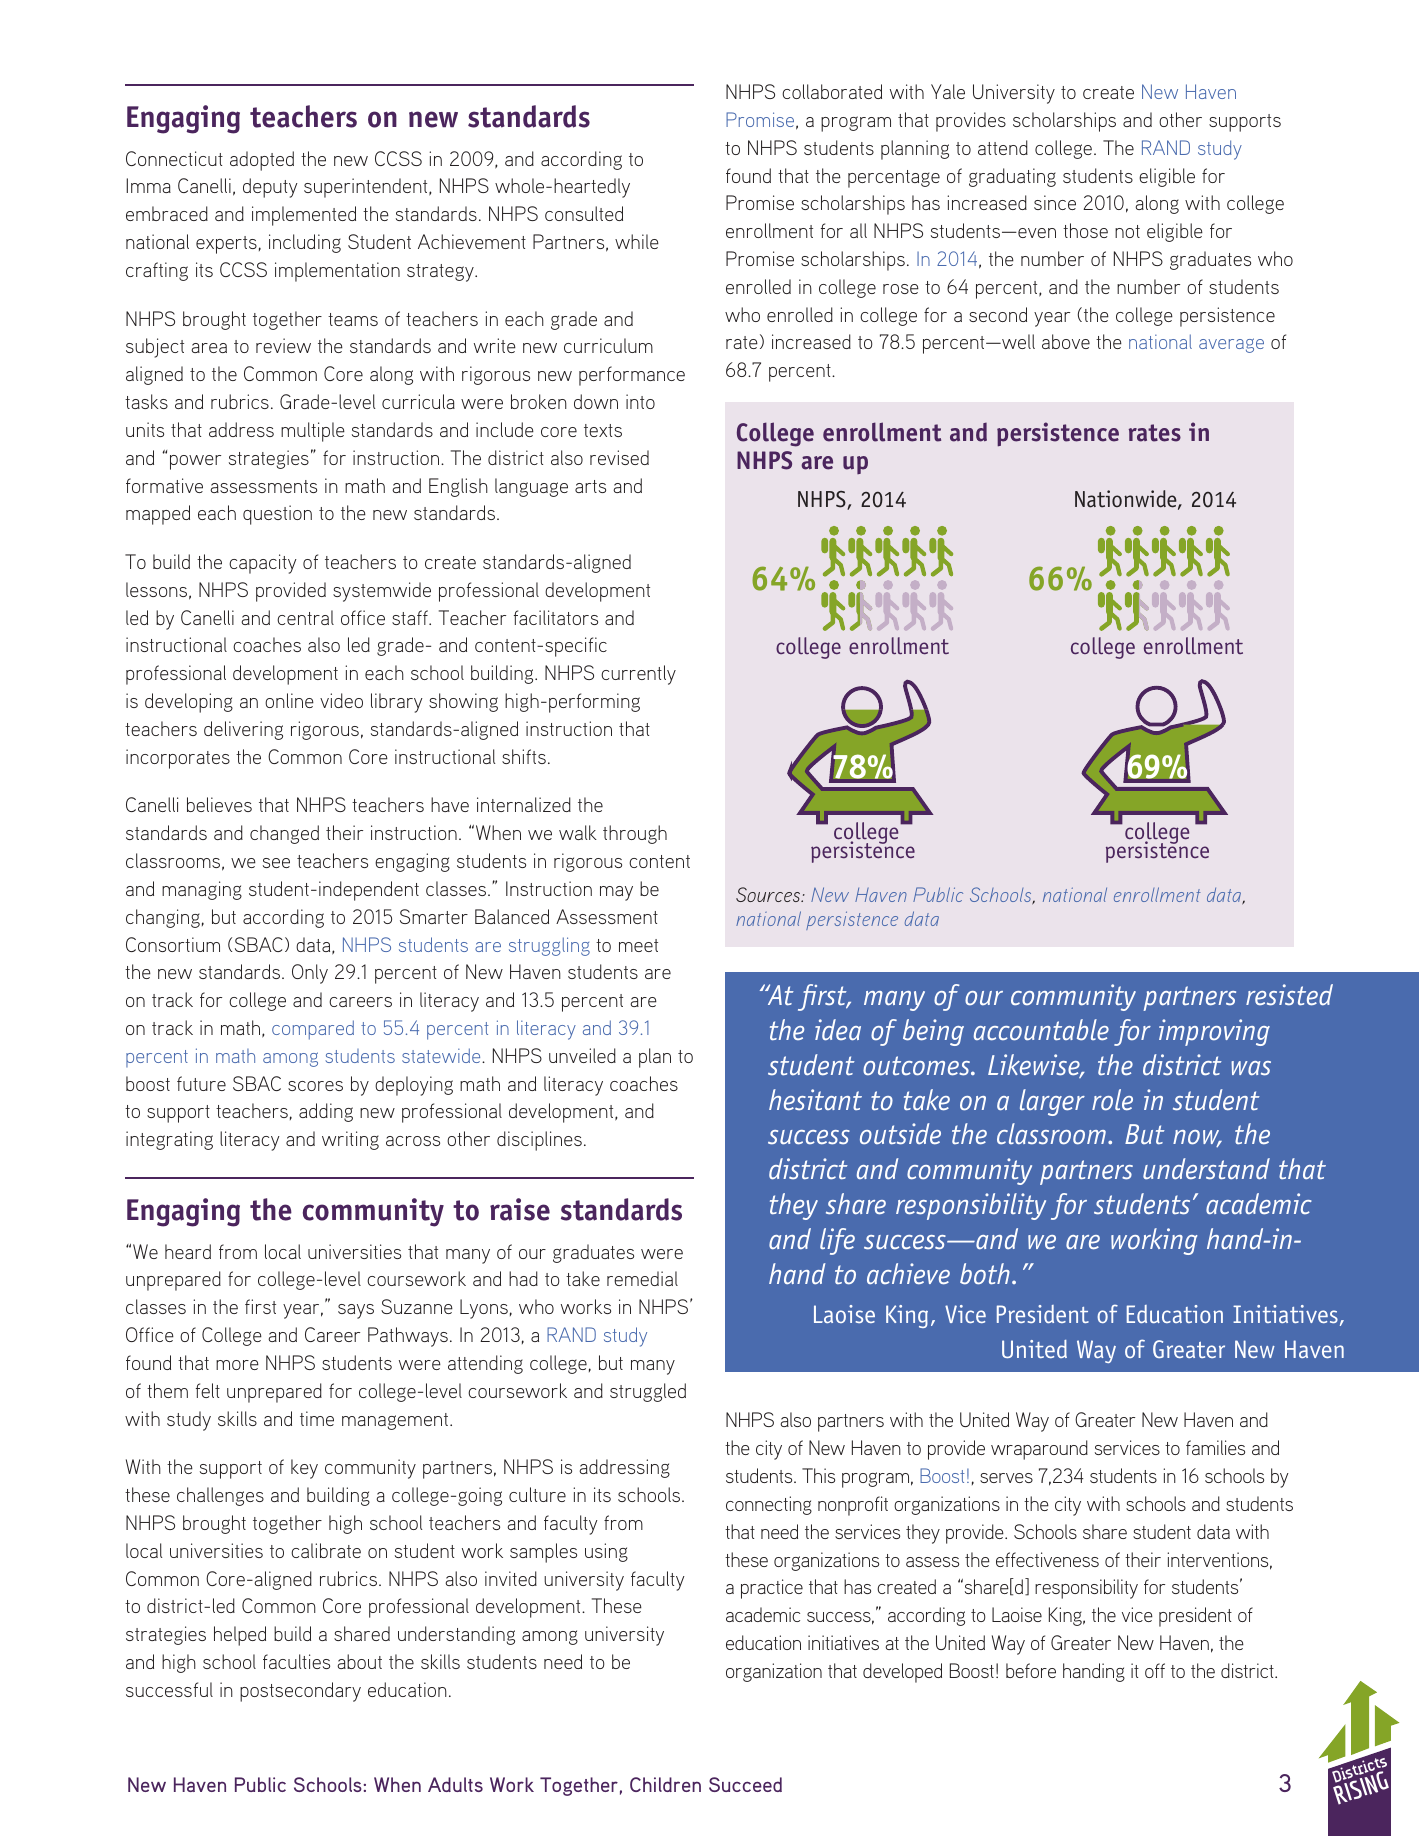 The width and height of the screenshot is (1419, 1836). What do you see at coordinates (310, 974) in the screenshot?
I see `Only` at bounding box center [310, 974].
